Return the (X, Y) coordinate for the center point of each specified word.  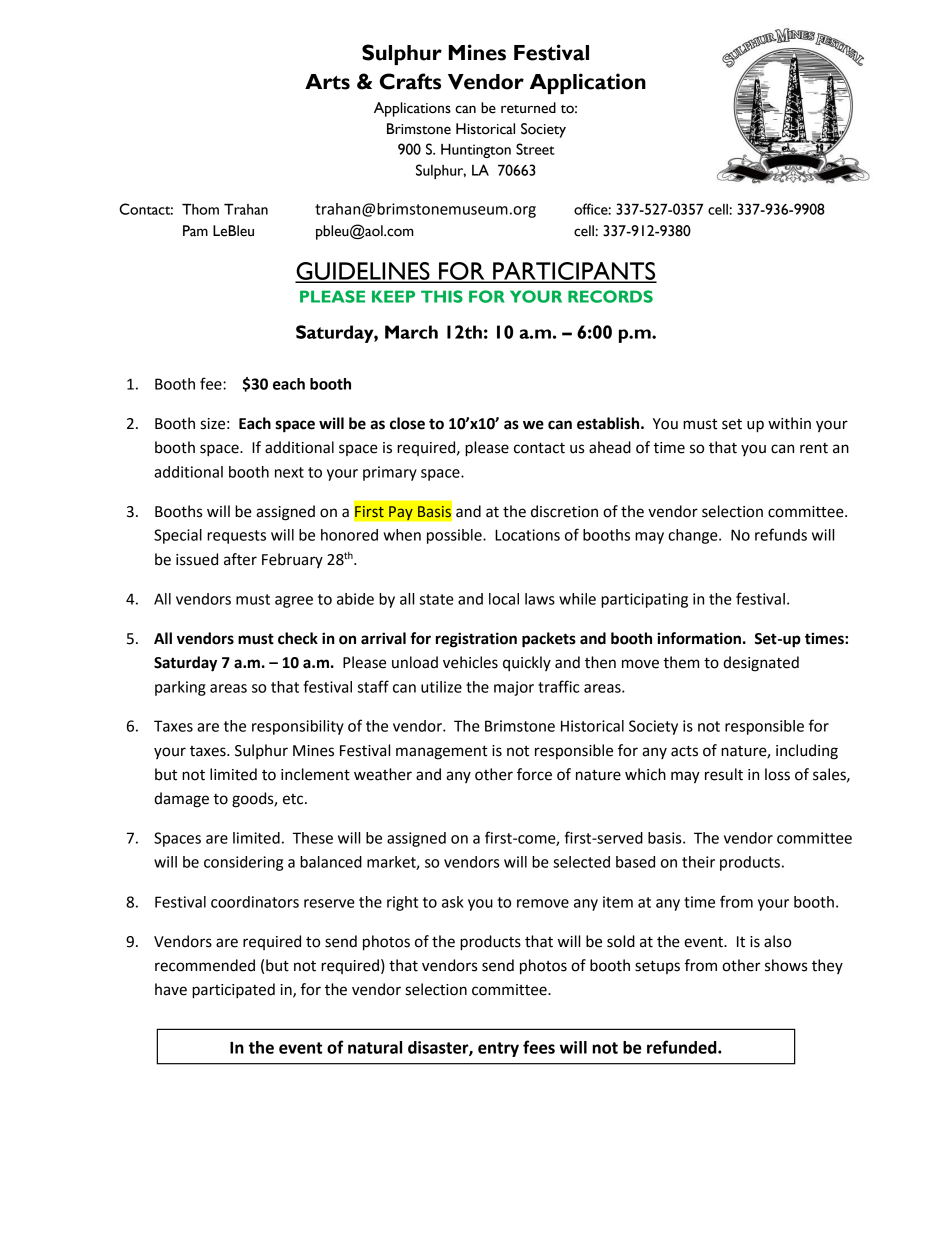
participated (233, 991)
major (514, 688)
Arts (327, 82)
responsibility (298, 727)
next (289, 472)
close (407, 423)
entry (498, 1049)
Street (535, 149)
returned (528, 108)
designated (761, 664)
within (789, 423)
